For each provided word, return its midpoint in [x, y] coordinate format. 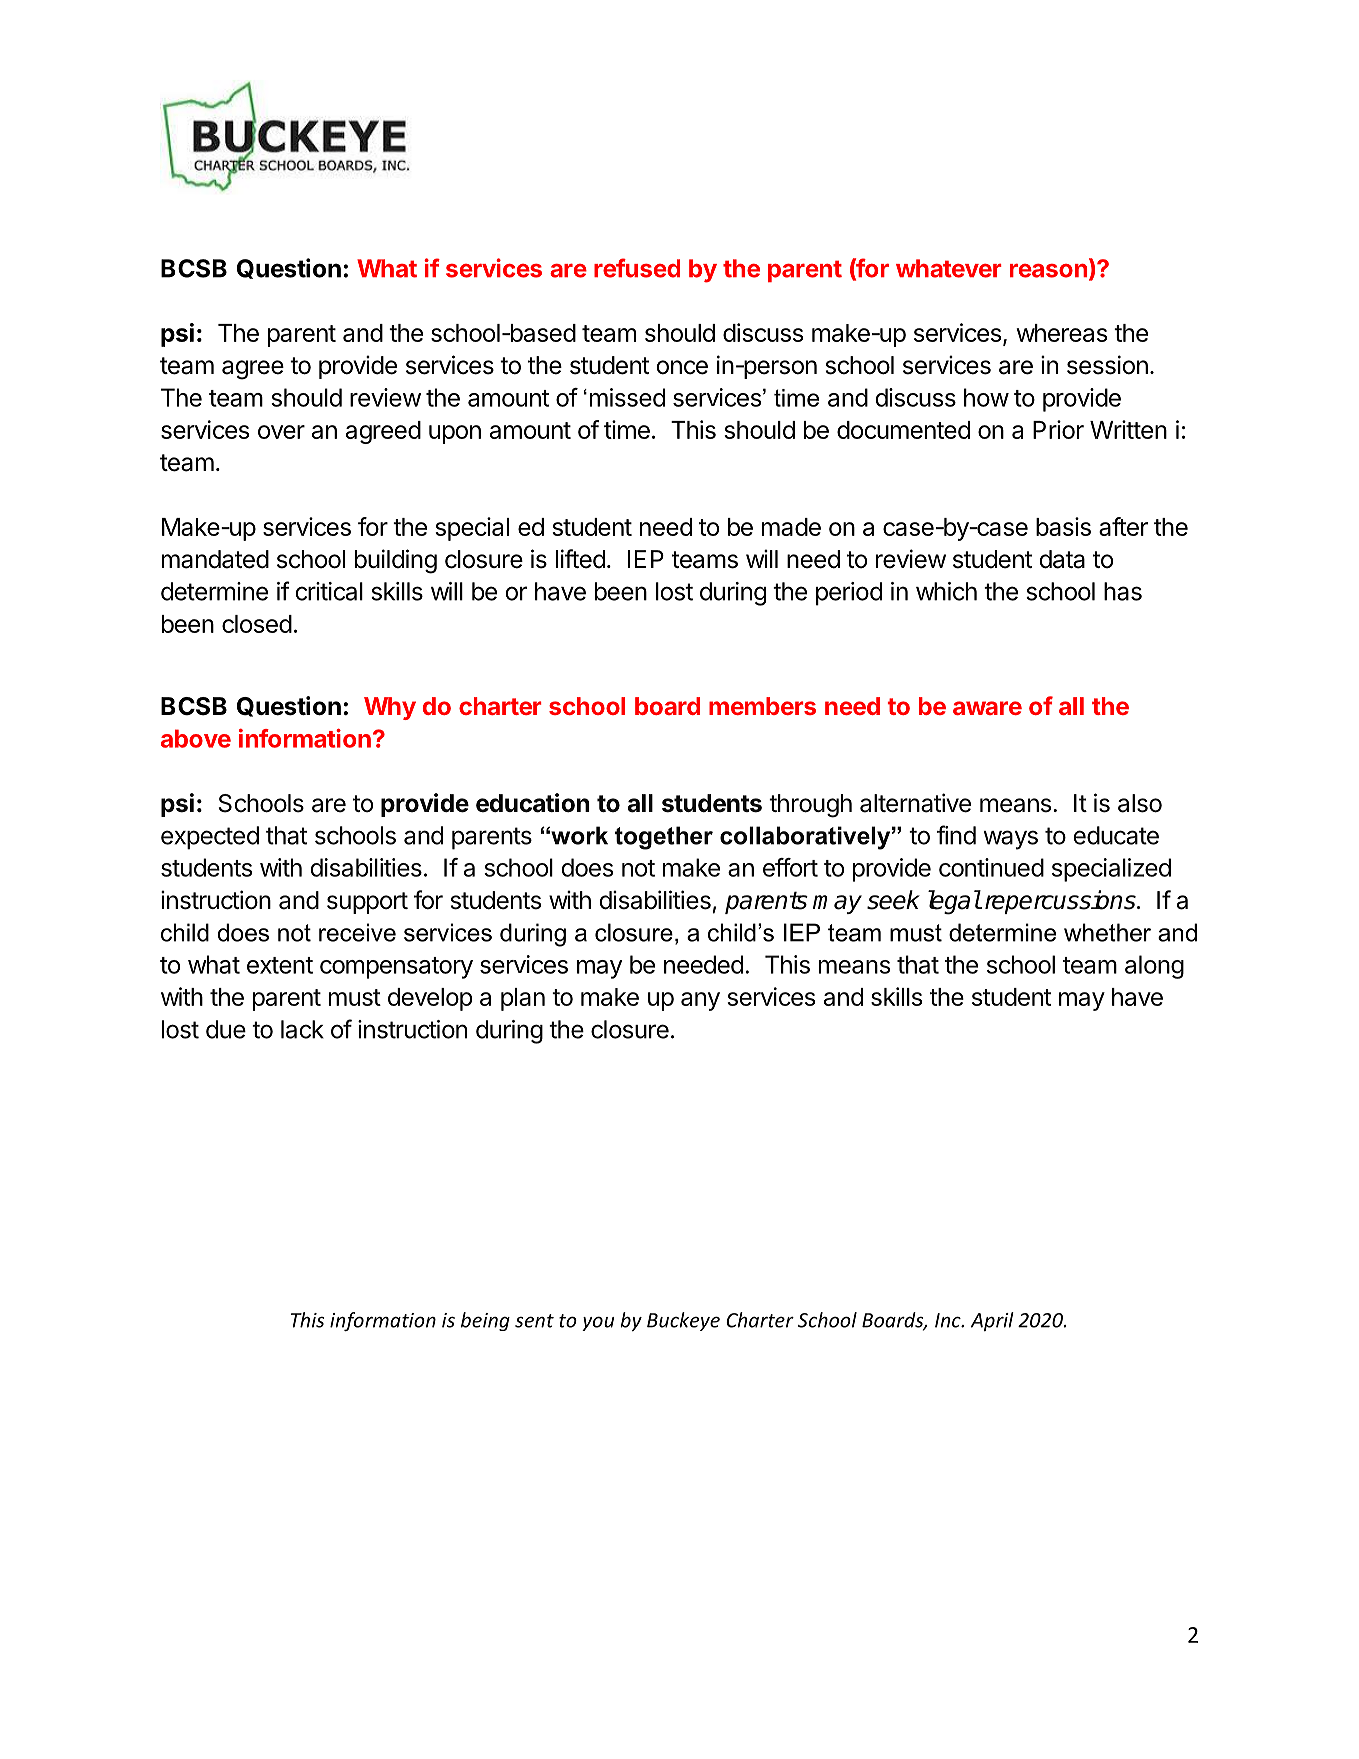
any [700, 1001]
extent [280, 965]
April [992, 1321]
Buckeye [683, 1321]
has [1123, 591]
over [281, 432]
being [485, 1321]
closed [257, 624]
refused [637, 268]
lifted [580, 559]
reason [1048, 271]
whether [1107, 932]
